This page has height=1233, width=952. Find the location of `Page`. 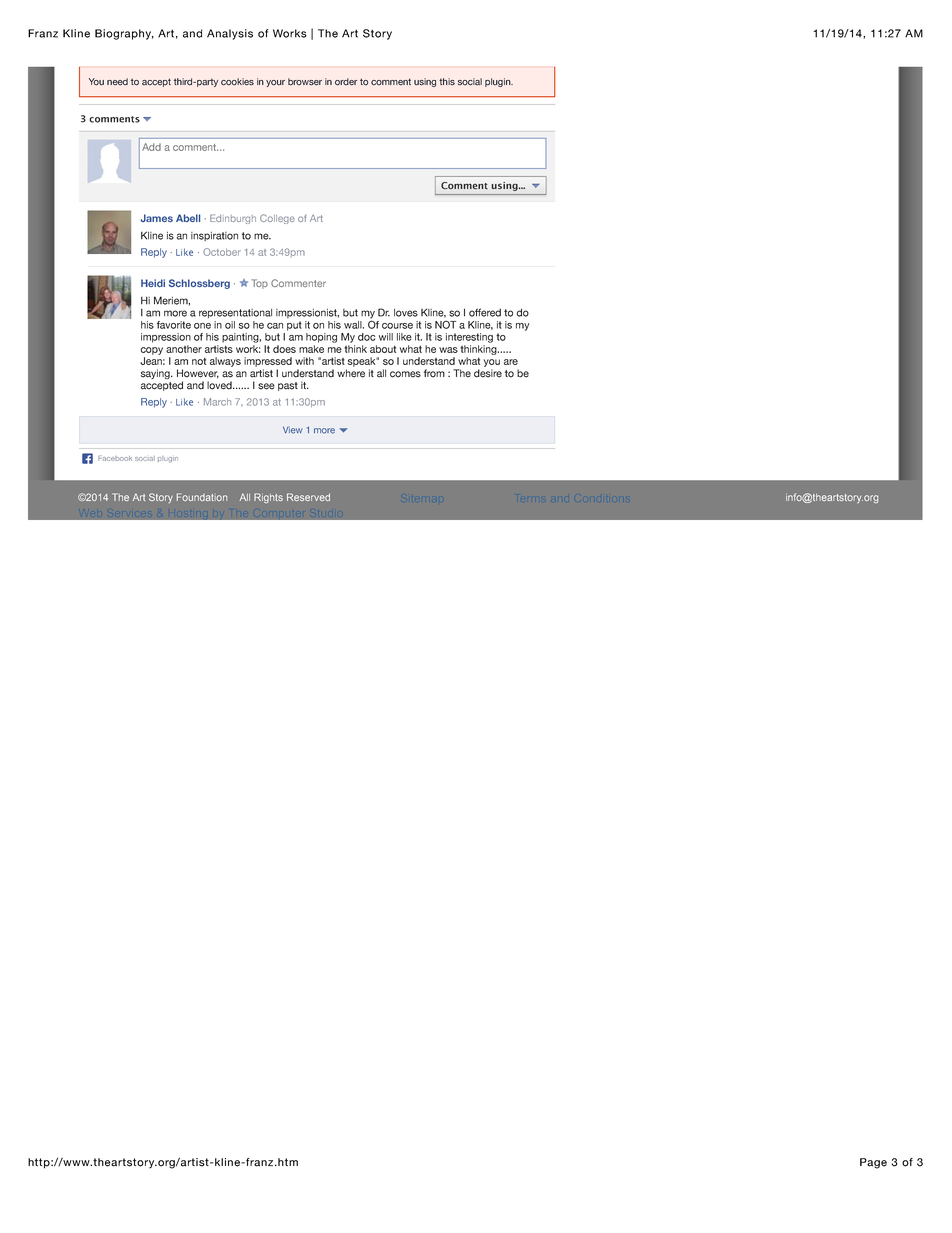

Page is located at coordinates (873, 1163).
